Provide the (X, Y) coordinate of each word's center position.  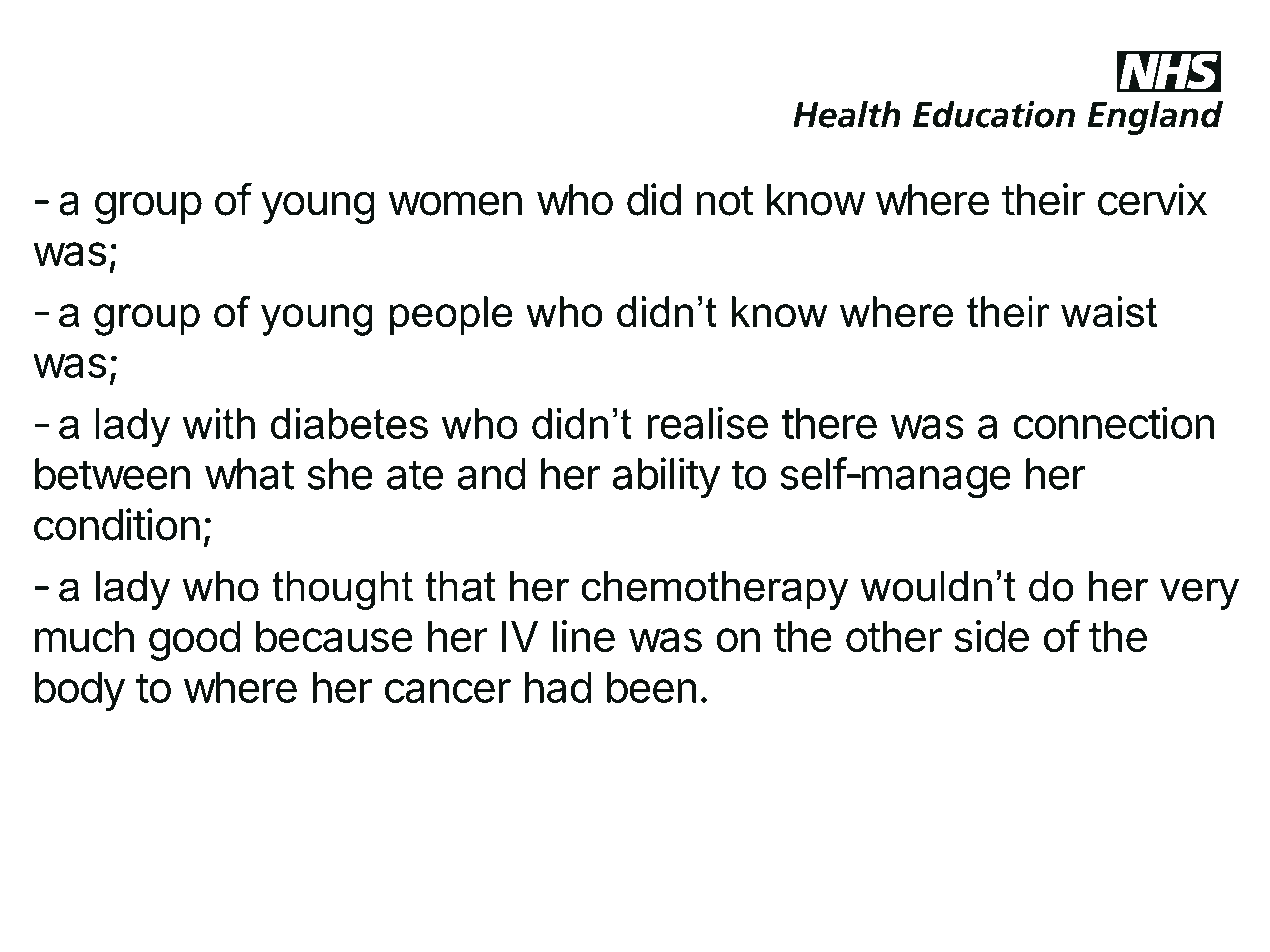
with (219, 423)
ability (667, 477)
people (451, 315)
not (725, 201)
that (460, 586)
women (455, 203)
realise (707, 422)
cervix (1152, 199)
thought (342, 590)
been (652, 687)
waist (1109, 312)
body (80, 691)
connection (1114, 422)
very (1199, 594)
